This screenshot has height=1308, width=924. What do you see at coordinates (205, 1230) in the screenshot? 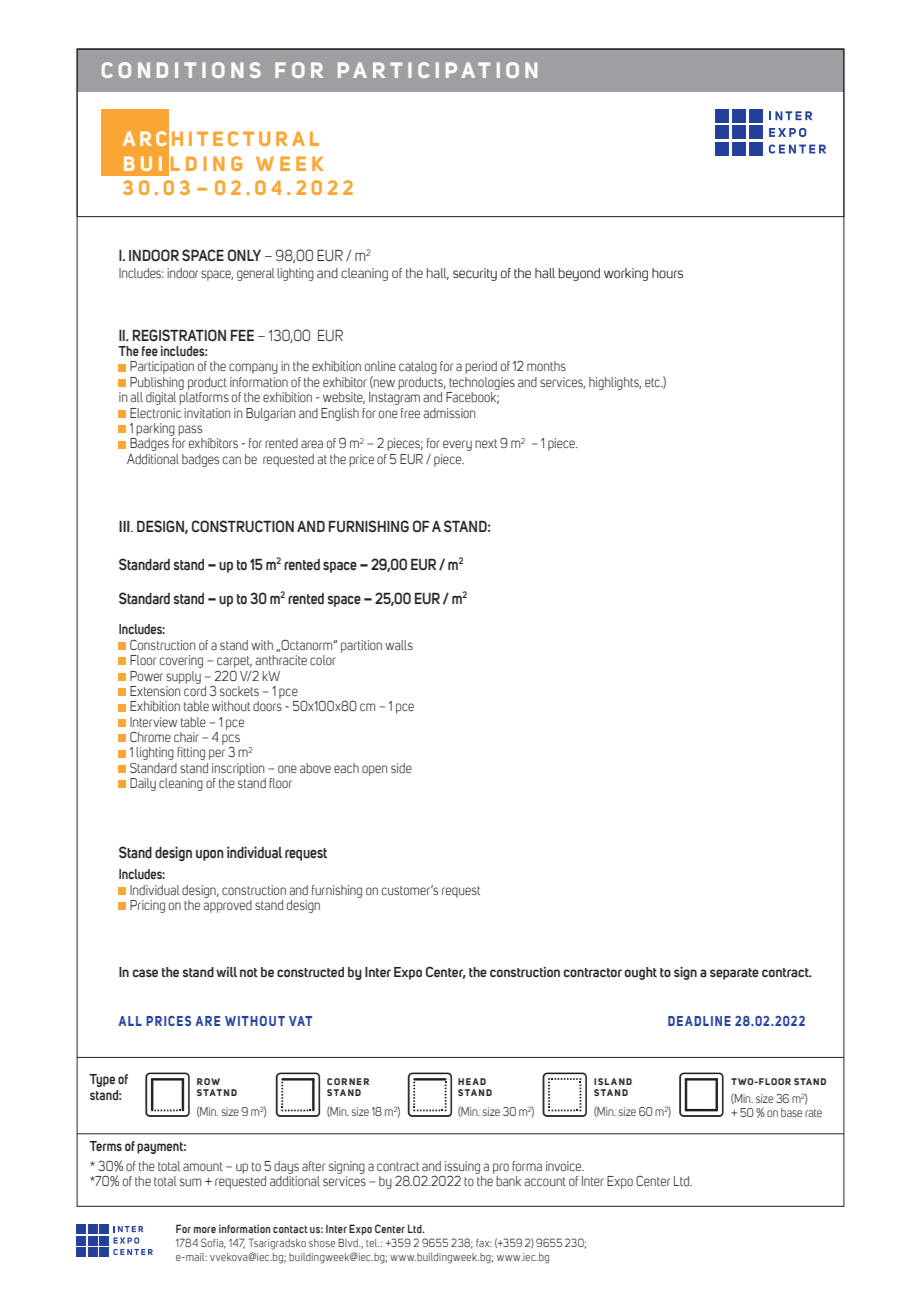
I see `more` at bounding box center [205, 1230].
